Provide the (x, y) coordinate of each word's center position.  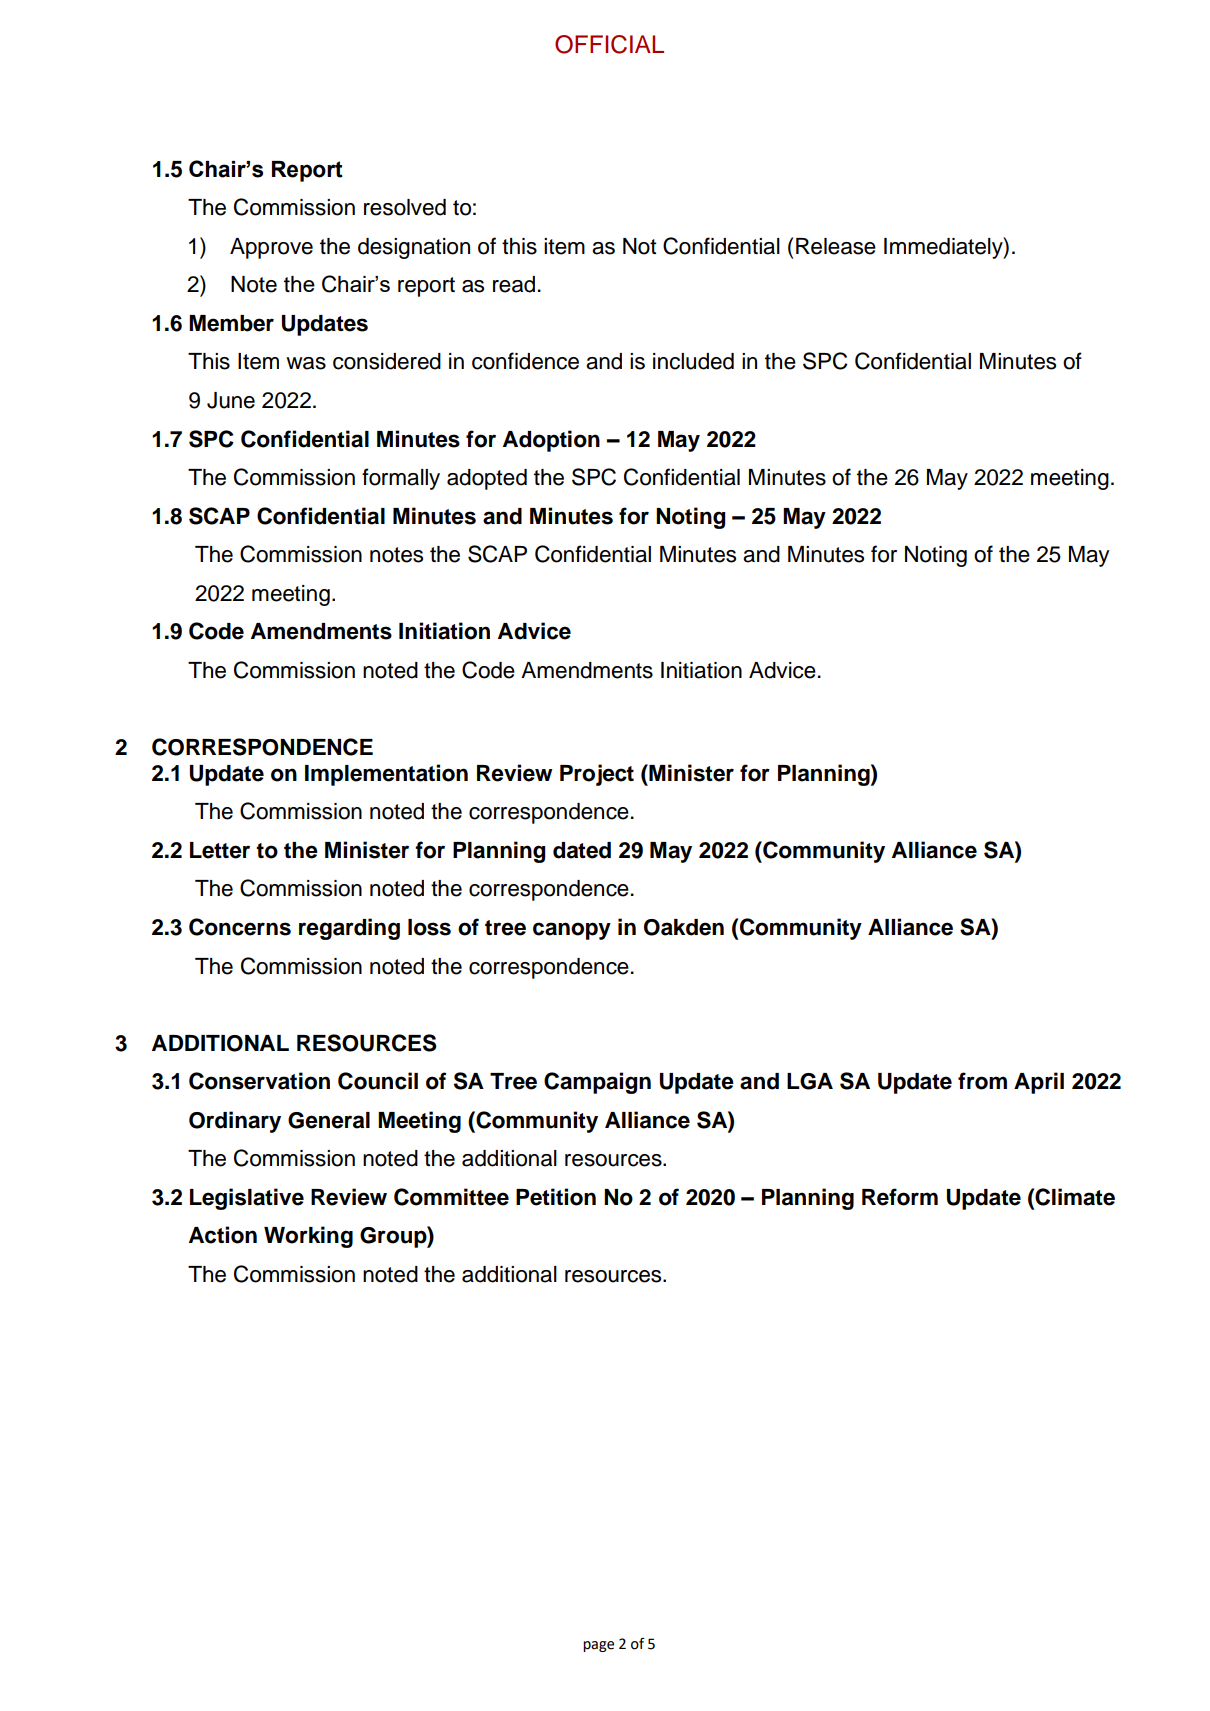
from (982, 1081)
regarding (349, 929)
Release (836, 246)
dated (582, 850)
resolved (405, 207)
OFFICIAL (609, 44)
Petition (556, 1197)
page (598, 1646)
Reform (900, 1197)
